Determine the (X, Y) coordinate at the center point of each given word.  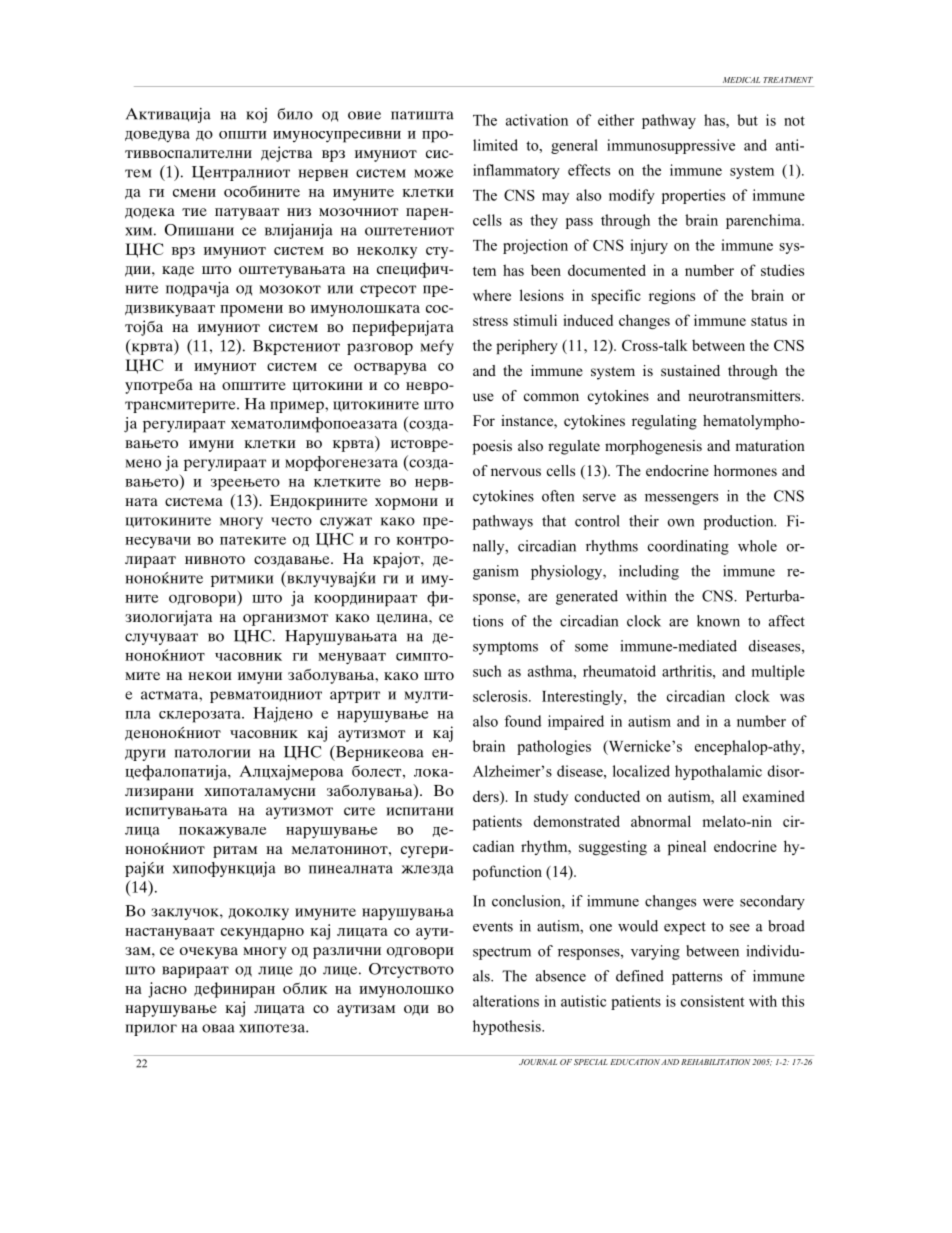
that (554, 521)
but (747, 120)
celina (403, 619)
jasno (167, 990)
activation (537, 120)
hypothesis (508, 1027)
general (574, 146)
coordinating (688, 547)
